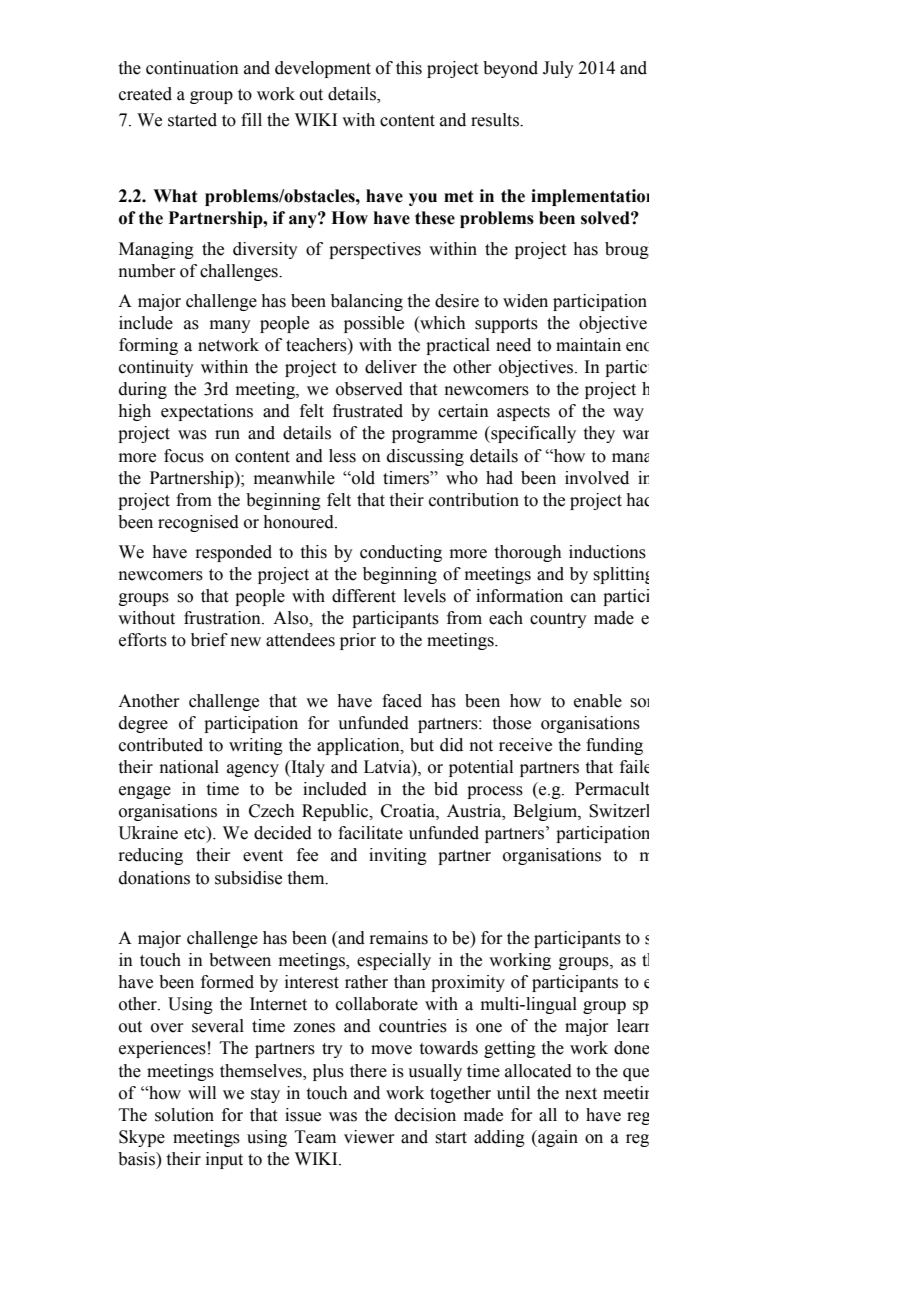  Describe the element at coordinates (369, 1137) in the screenshot. I see `viewer` at that location.
